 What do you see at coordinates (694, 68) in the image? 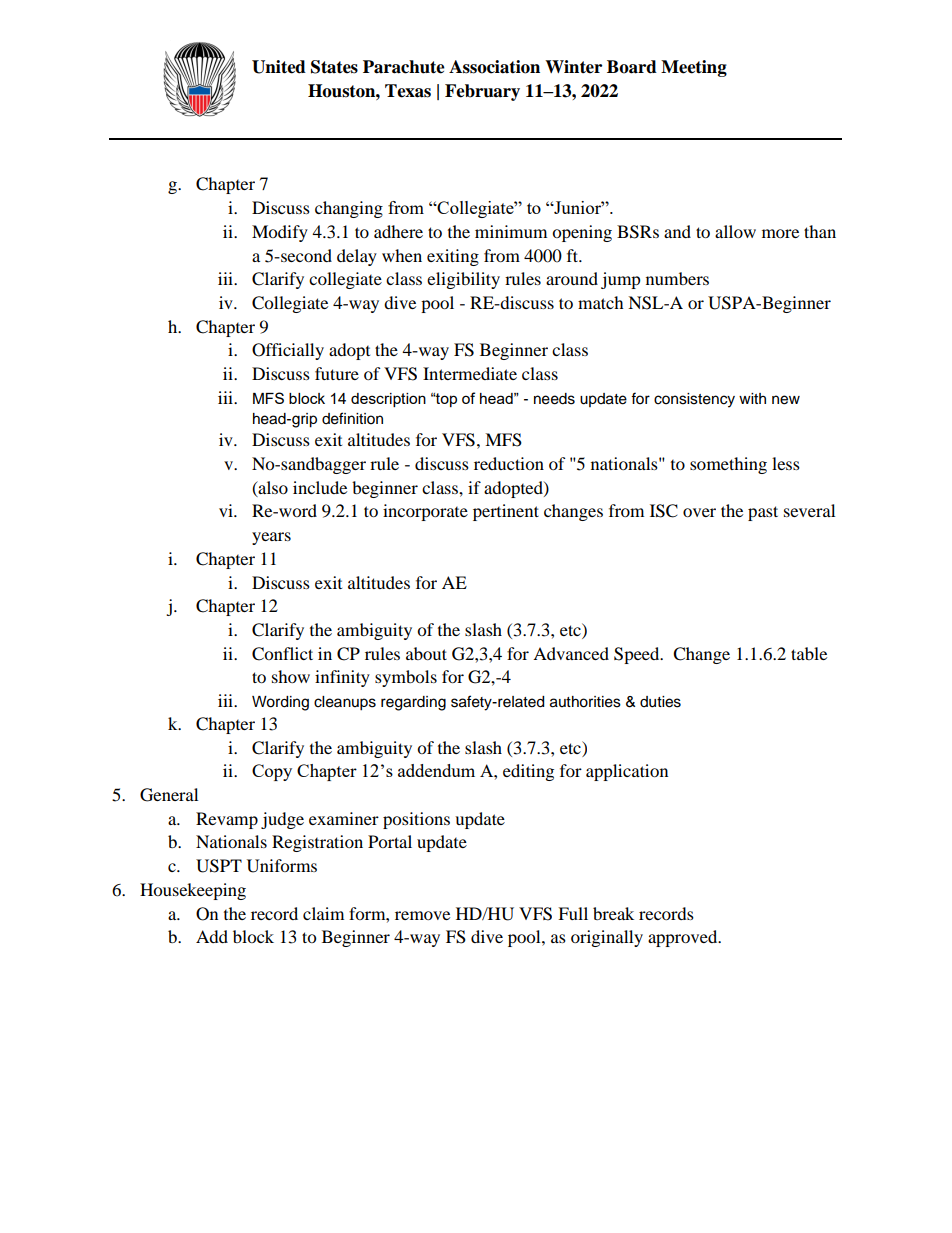
I see `Meeting` at bounding box center [694, 68].
